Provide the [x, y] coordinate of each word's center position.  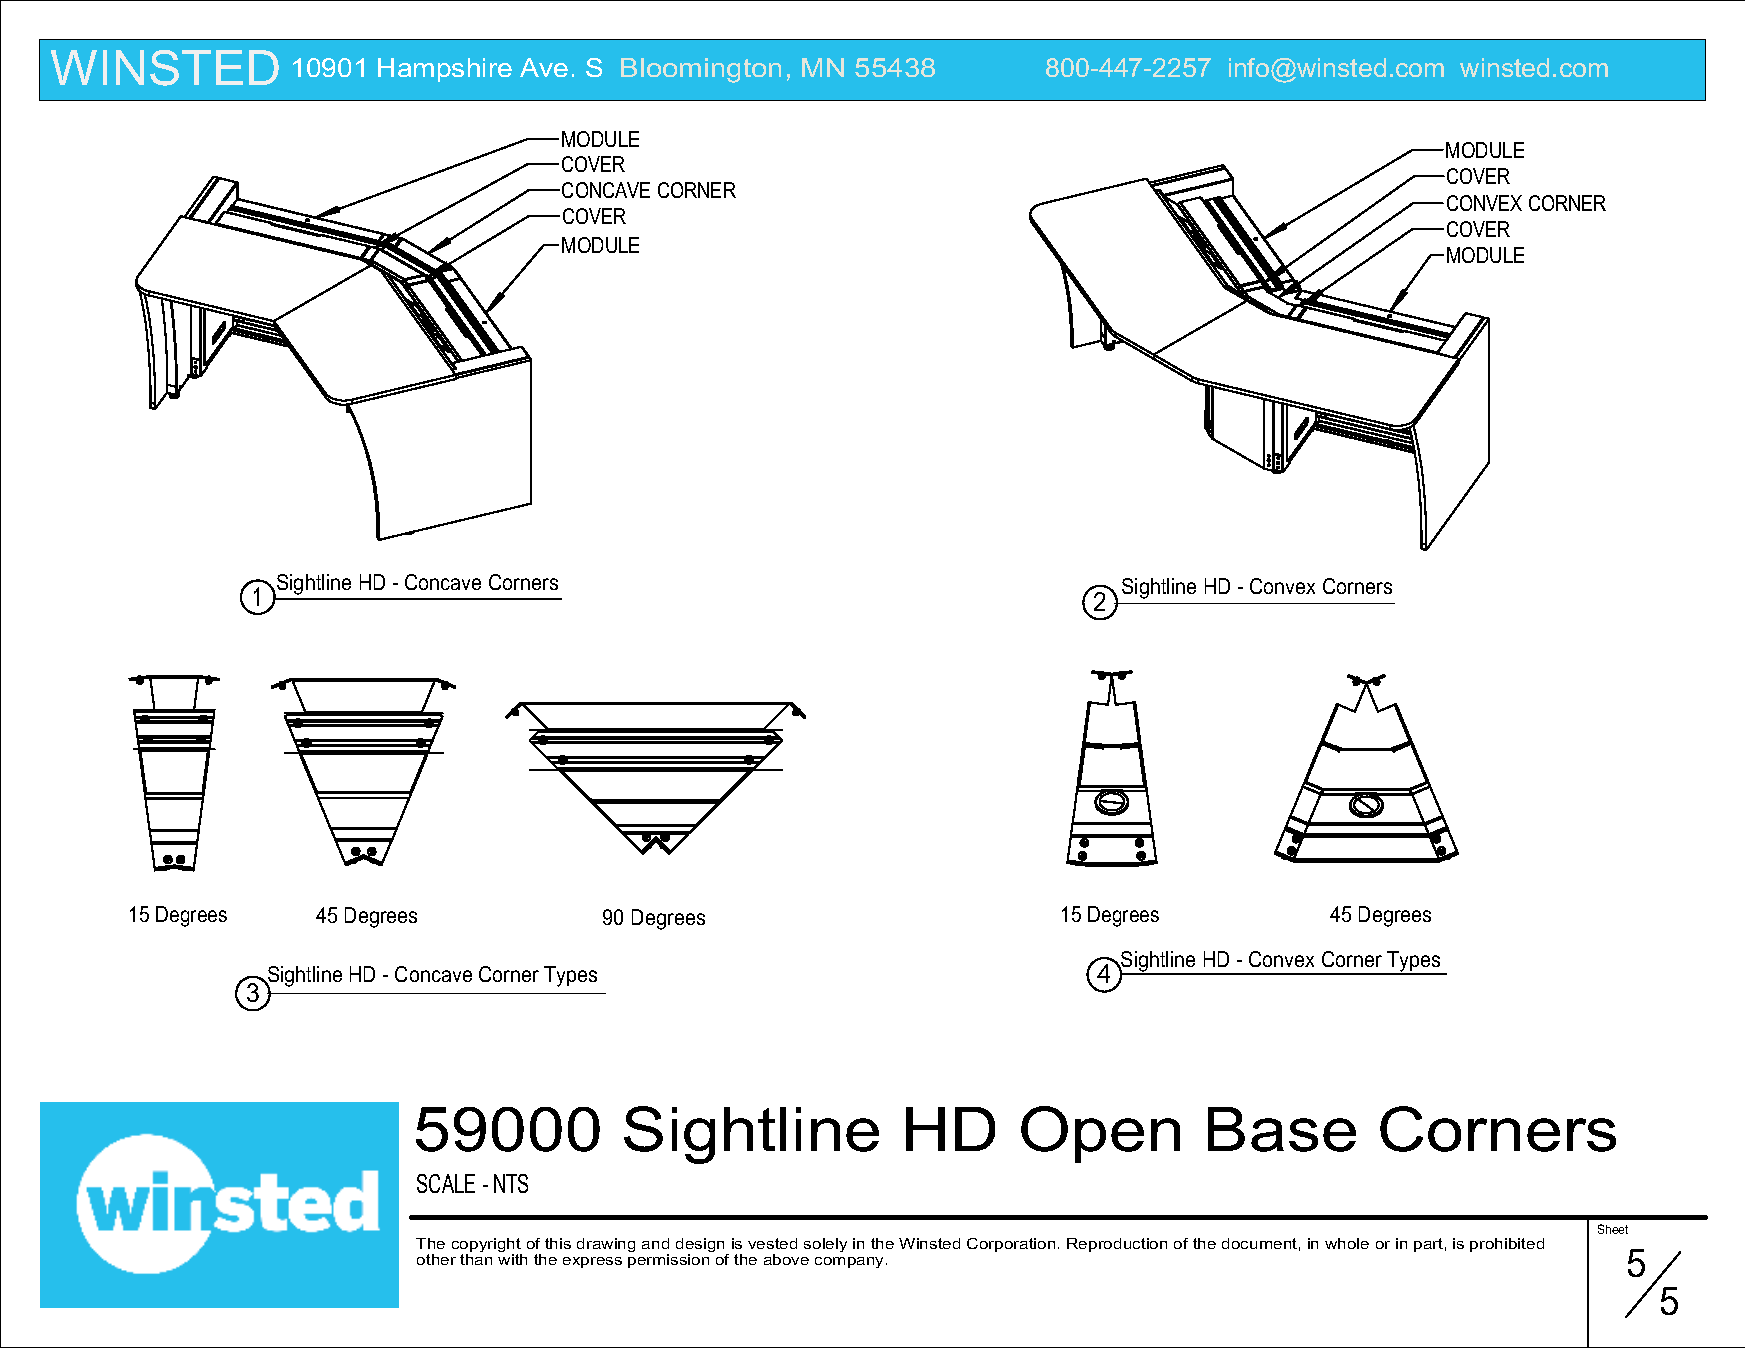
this [558, 1243]
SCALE [446, 1183]
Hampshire [445, 70]
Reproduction [1117, 1245]
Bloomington [701, 70]
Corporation [1011, 1245]
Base [1282, 1129]
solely [825, 1245]
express [592, 1262]
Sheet [1613, 1229]
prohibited [1507, 1245]
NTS [511, 1183]
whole [1347, 1243]
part [1428, 1245]
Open [1100, 1134]
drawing [606, 1245]
